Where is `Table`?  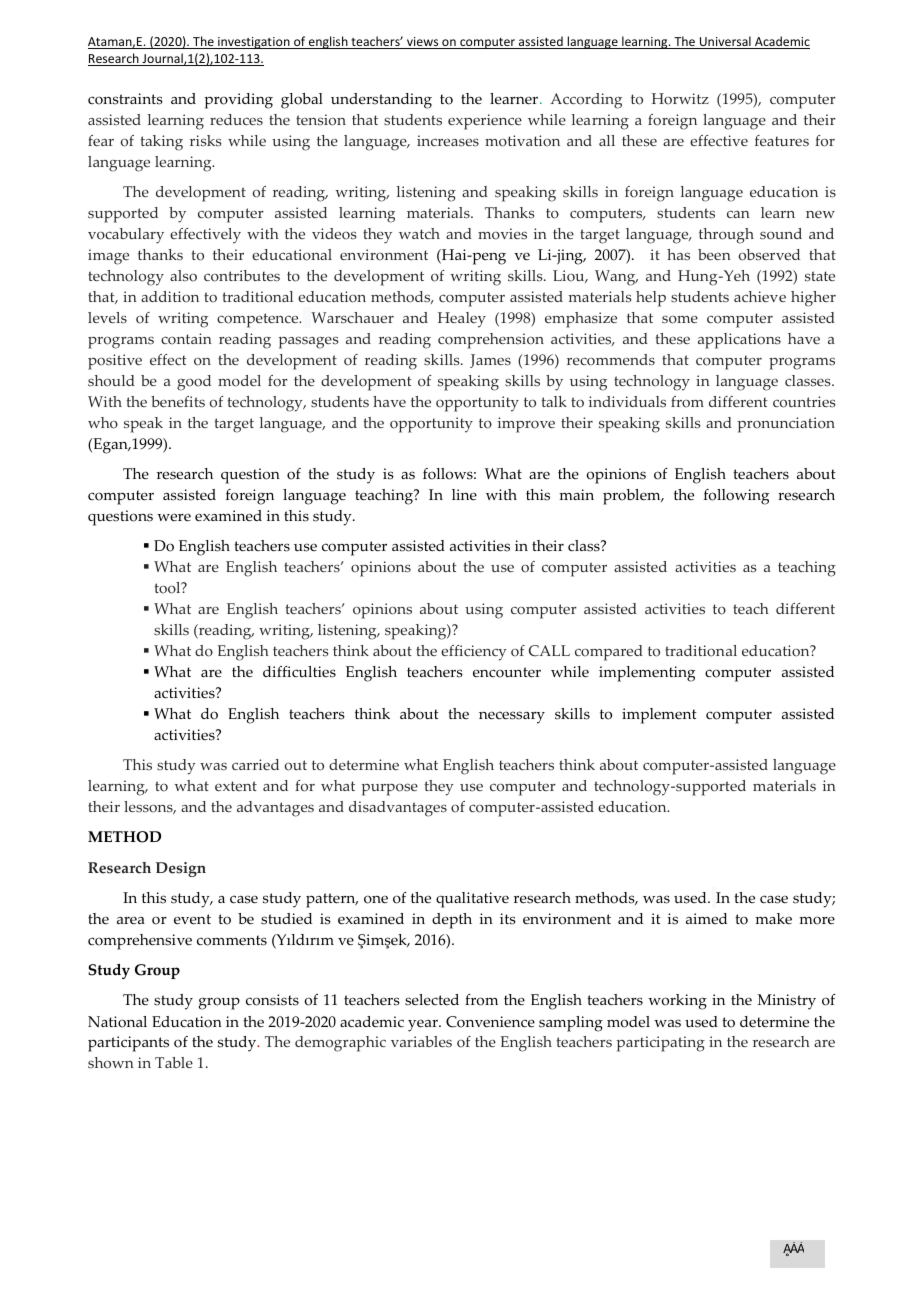
Table is located at coordinates (174, 1062).
